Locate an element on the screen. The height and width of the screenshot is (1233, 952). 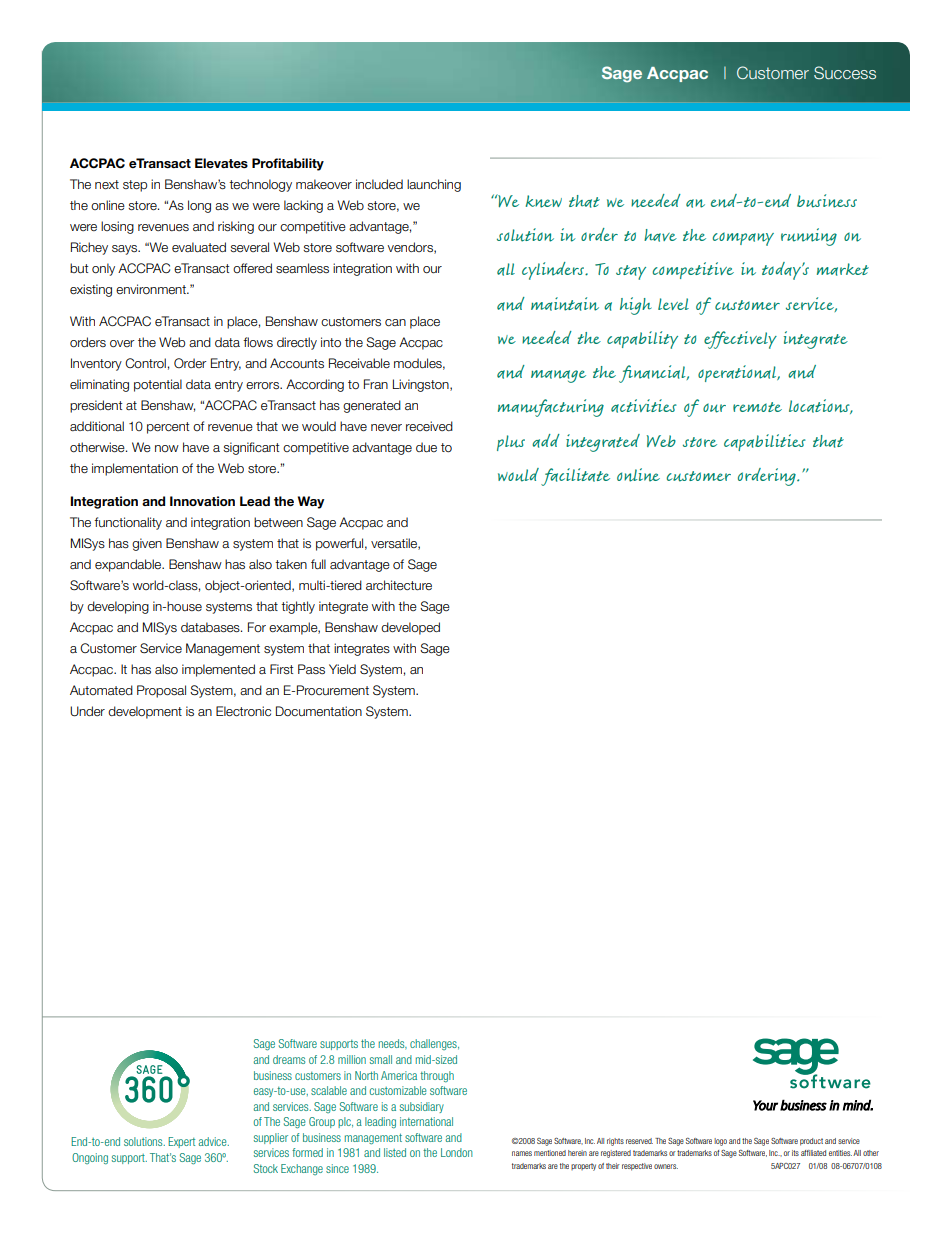
developed is located at coordinates (410, 628).
